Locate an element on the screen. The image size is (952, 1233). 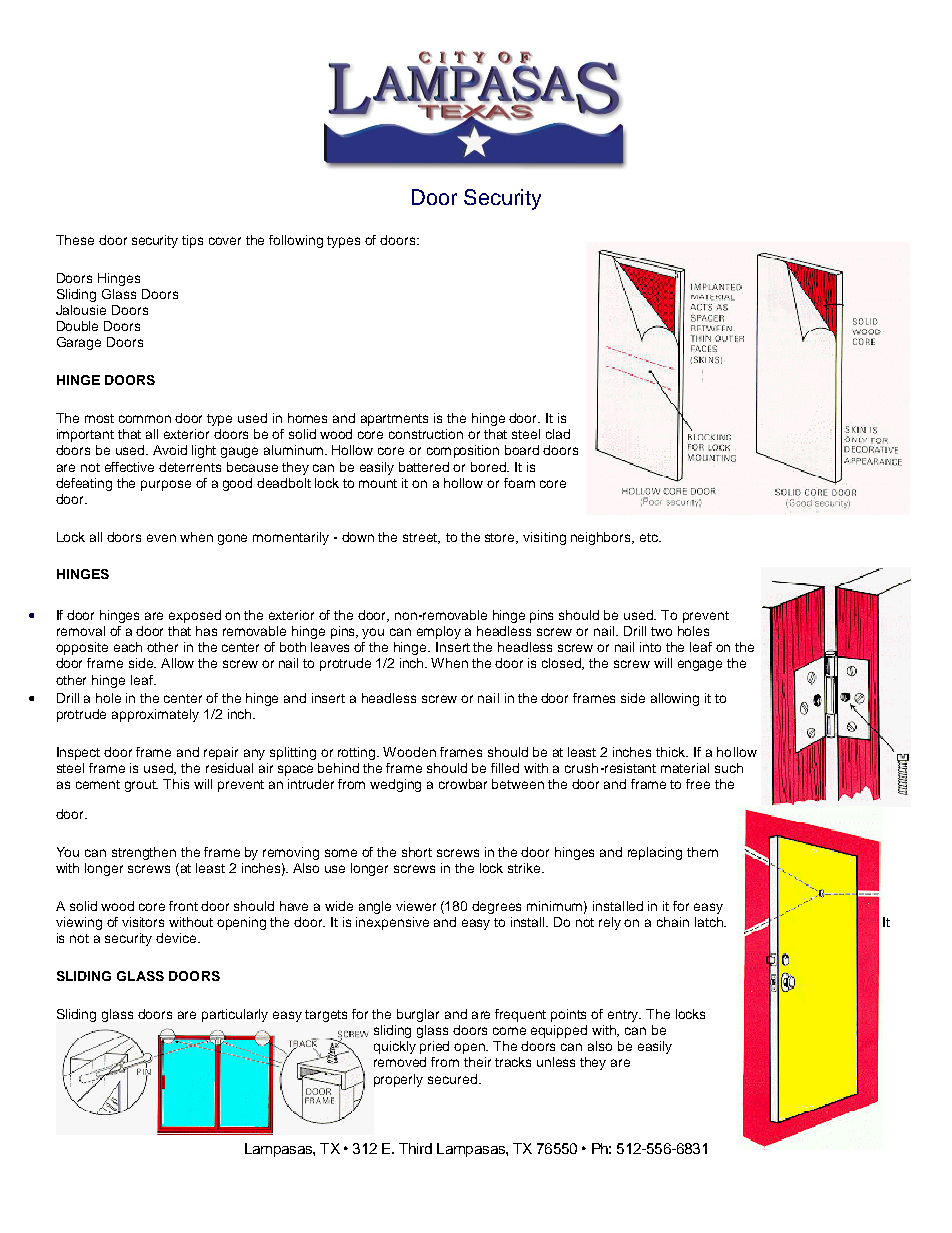
Third is located at coordinates (415, 1148).
